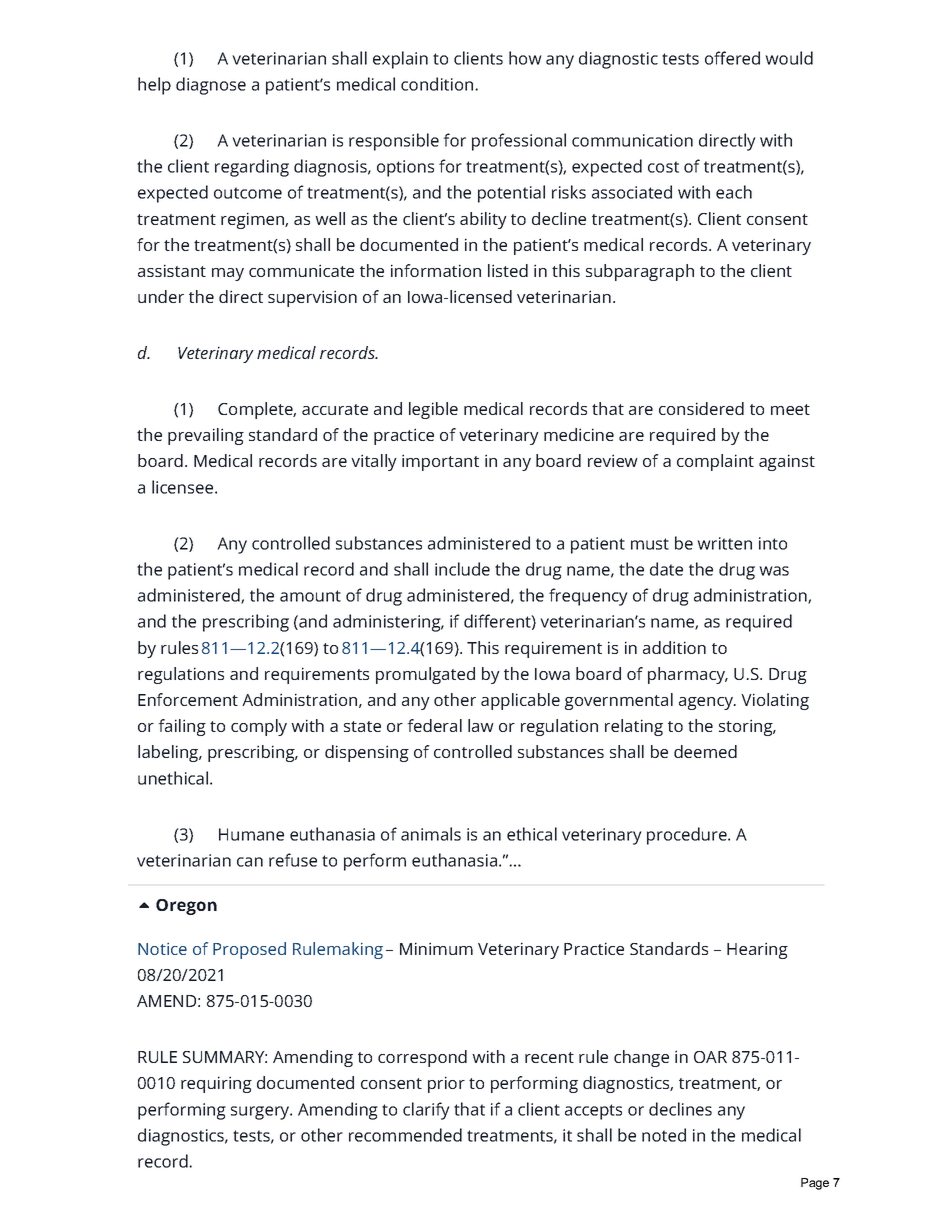 The width and height of the screenshot is (952, 1232). I want to click on include, so click(462, 569).
